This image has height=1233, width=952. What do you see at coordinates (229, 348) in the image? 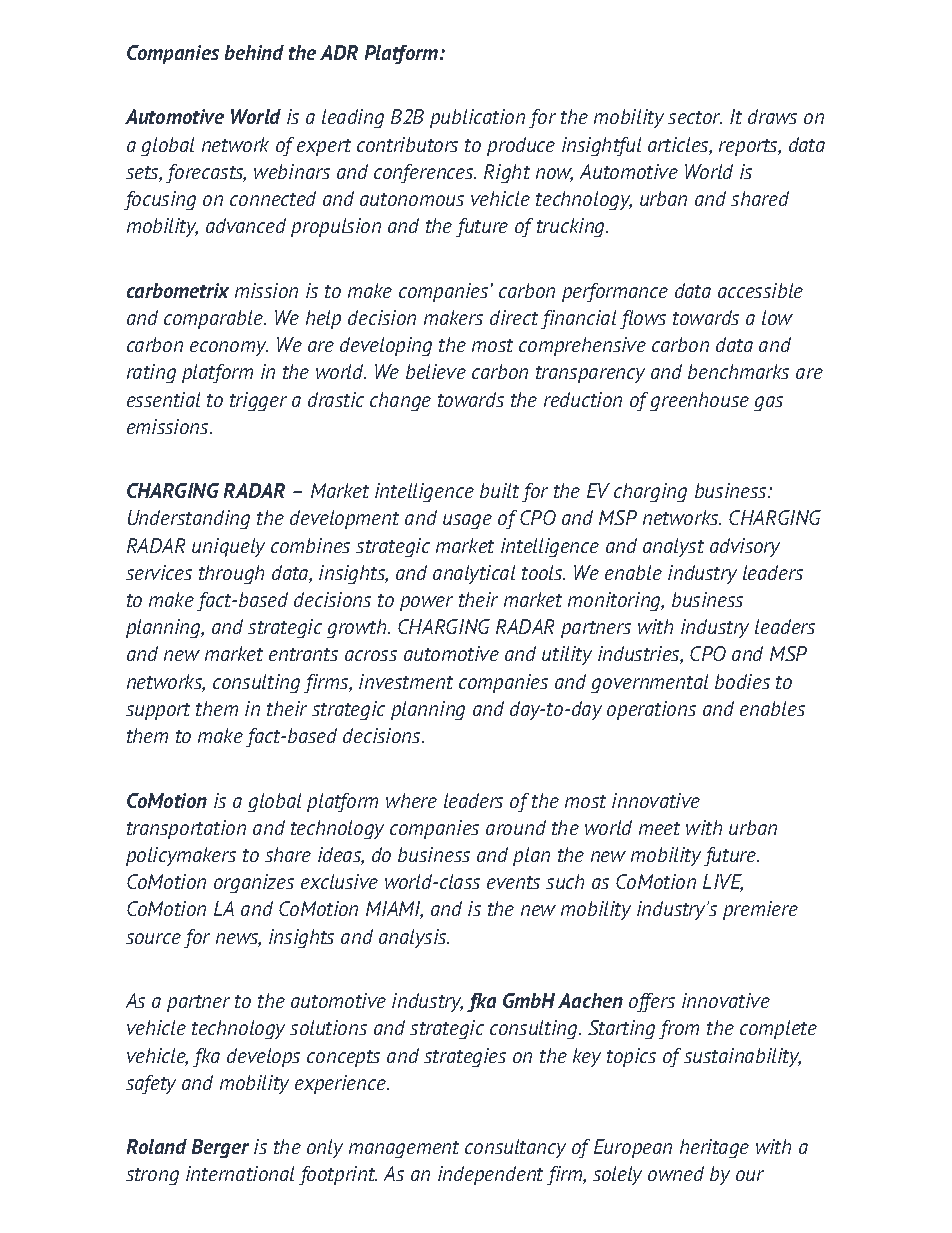
I see `economy` at bounding box center [229, 348].
